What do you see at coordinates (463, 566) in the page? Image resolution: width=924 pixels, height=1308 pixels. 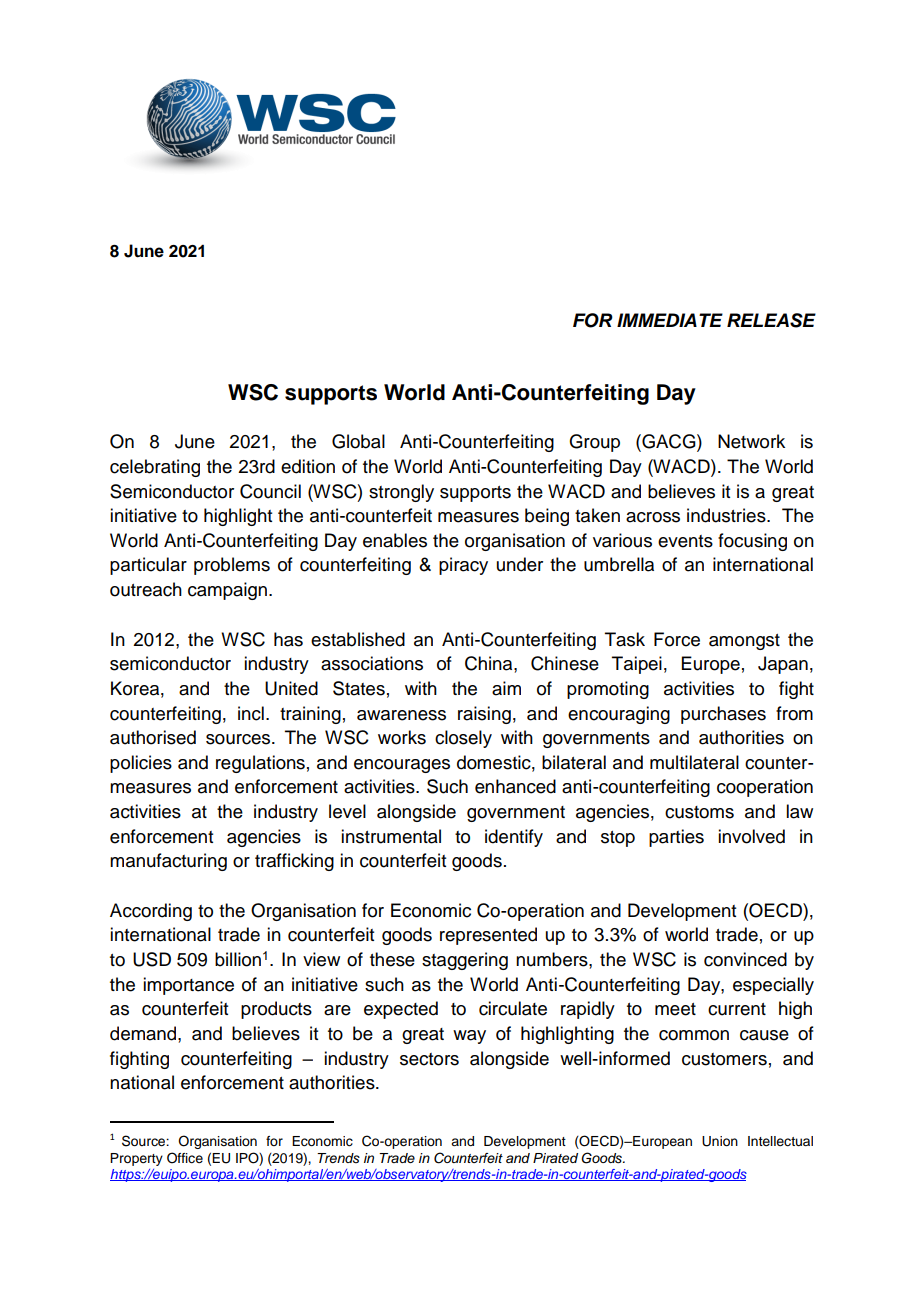 I see `piracy` at bounding box center [463, 566].
